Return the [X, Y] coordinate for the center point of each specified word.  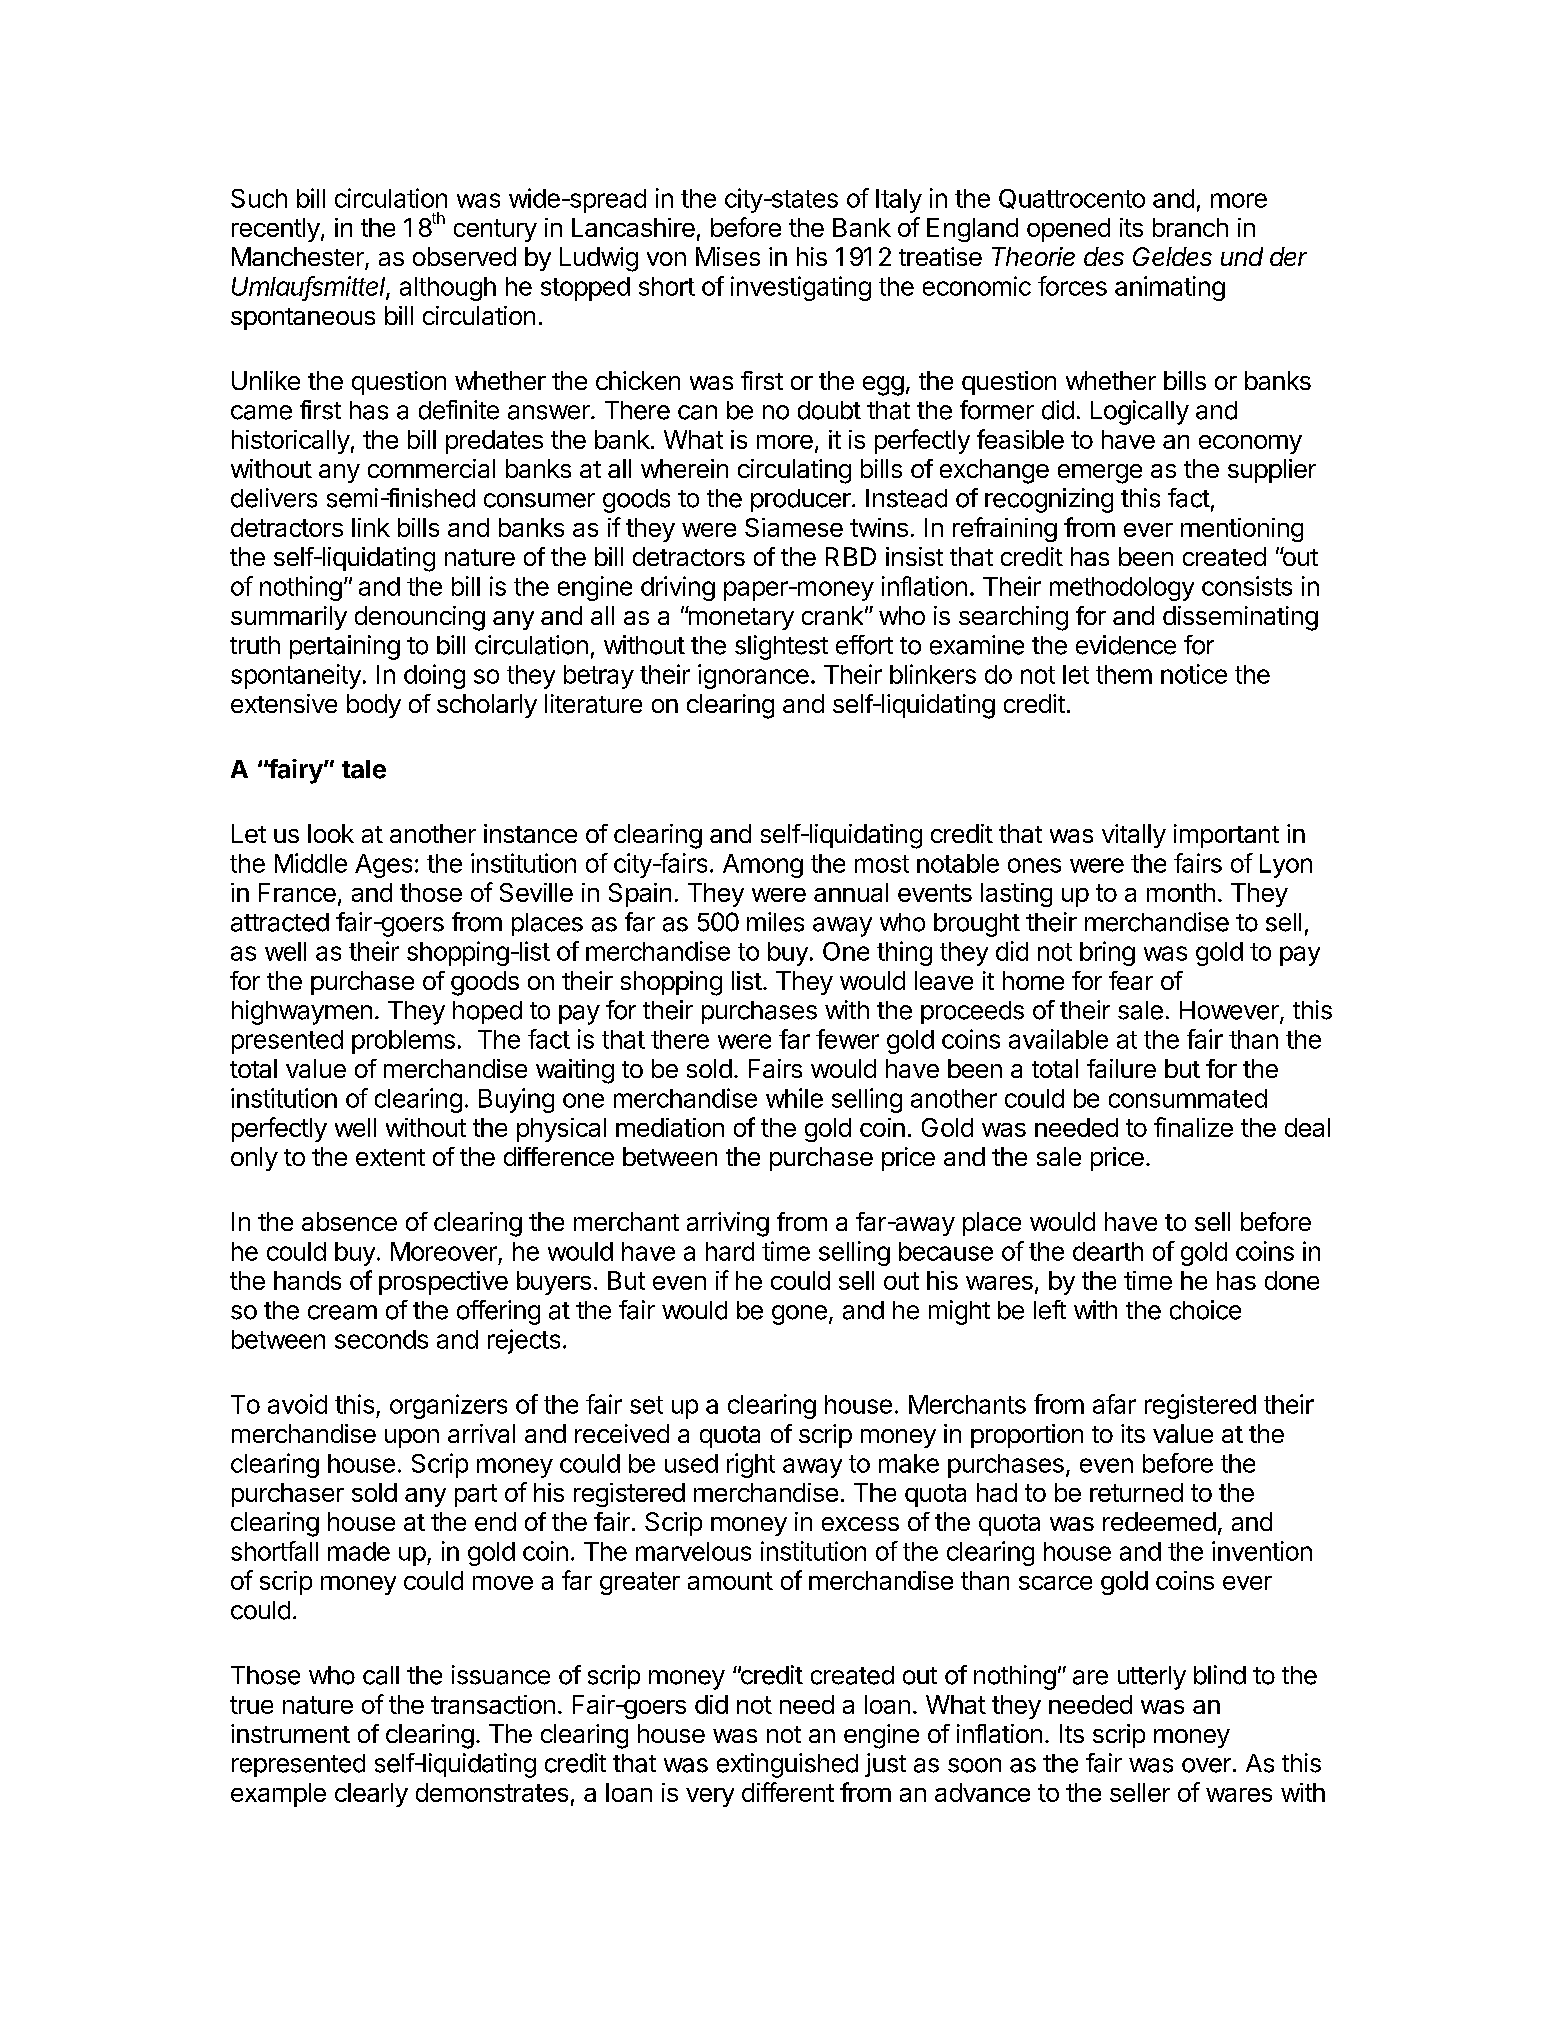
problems [403, 1042]
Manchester [299, 258]
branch [1190, 227]
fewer [847, 1039]
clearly [371, 1795]
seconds [381, 1339]
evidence [1126, 645]
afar [1114, 1404]
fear [1131, 980]
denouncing [420, 618]
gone [799, 1315]
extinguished [787, 1765]
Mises [728, 256]
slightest [781, 647]
